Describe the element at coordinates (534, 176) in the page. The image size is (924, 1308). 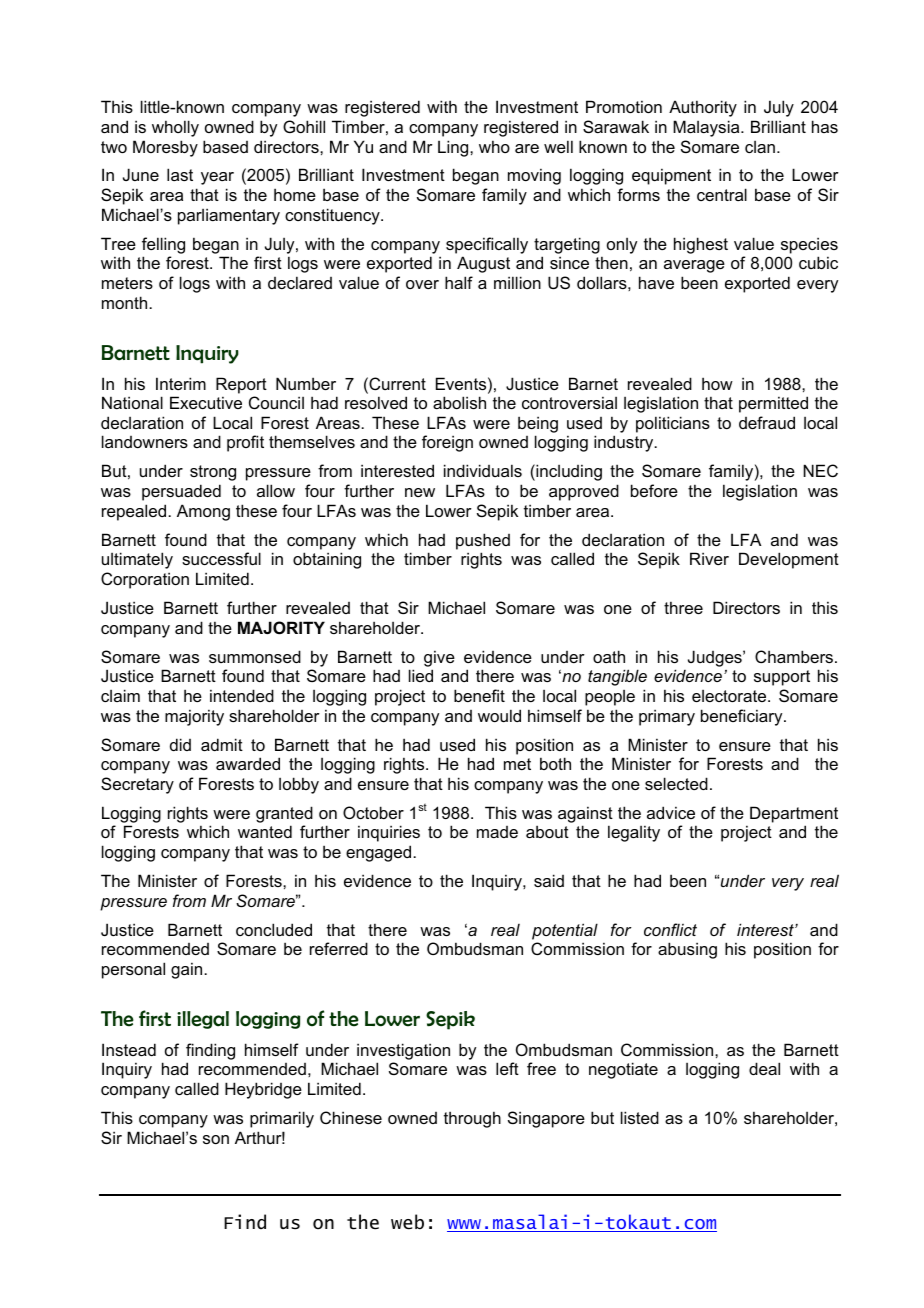
I see `moving` at that location.
